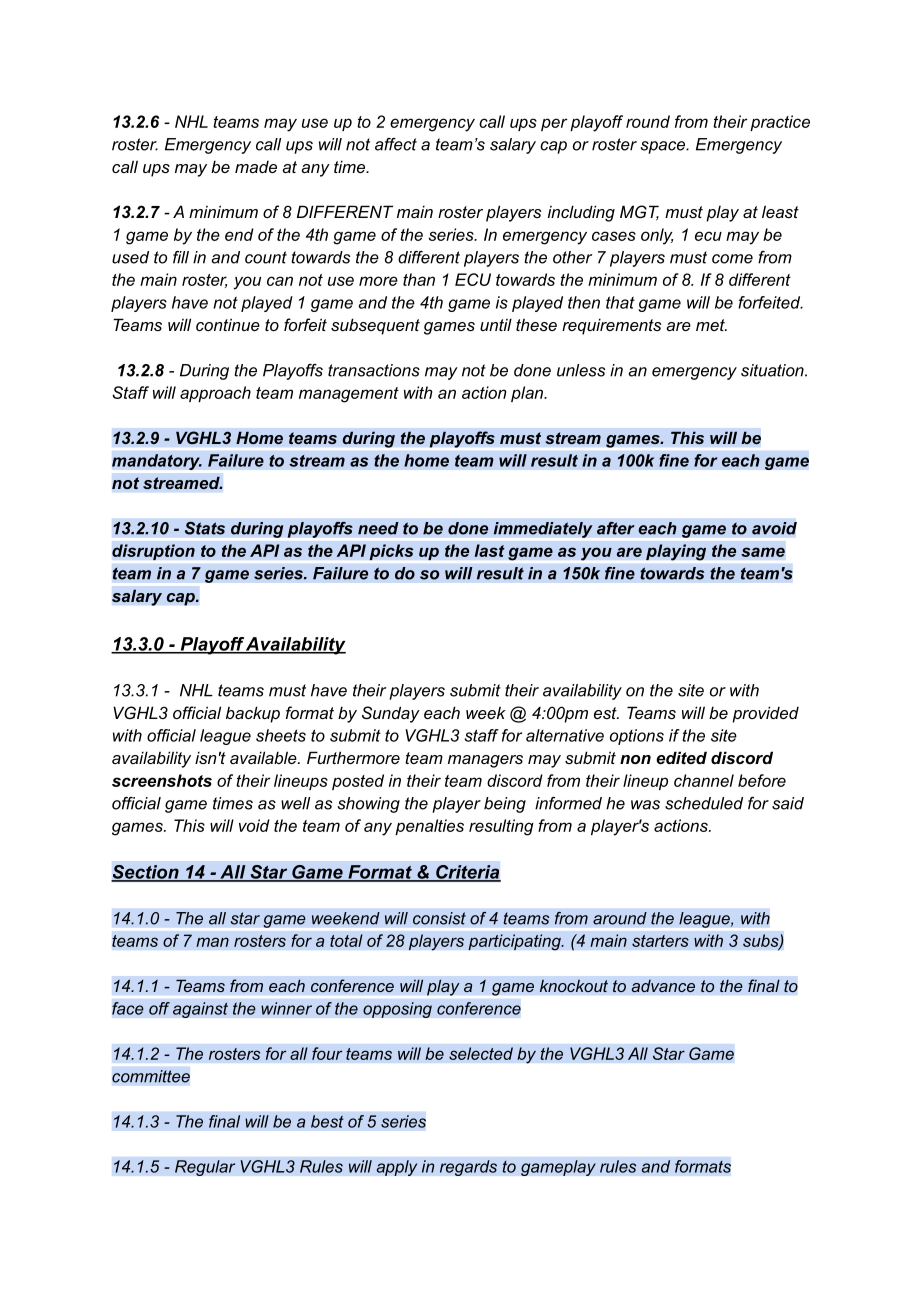  Describe the element at coordinates (396, 144) in the page. I see `affect` at that location.
